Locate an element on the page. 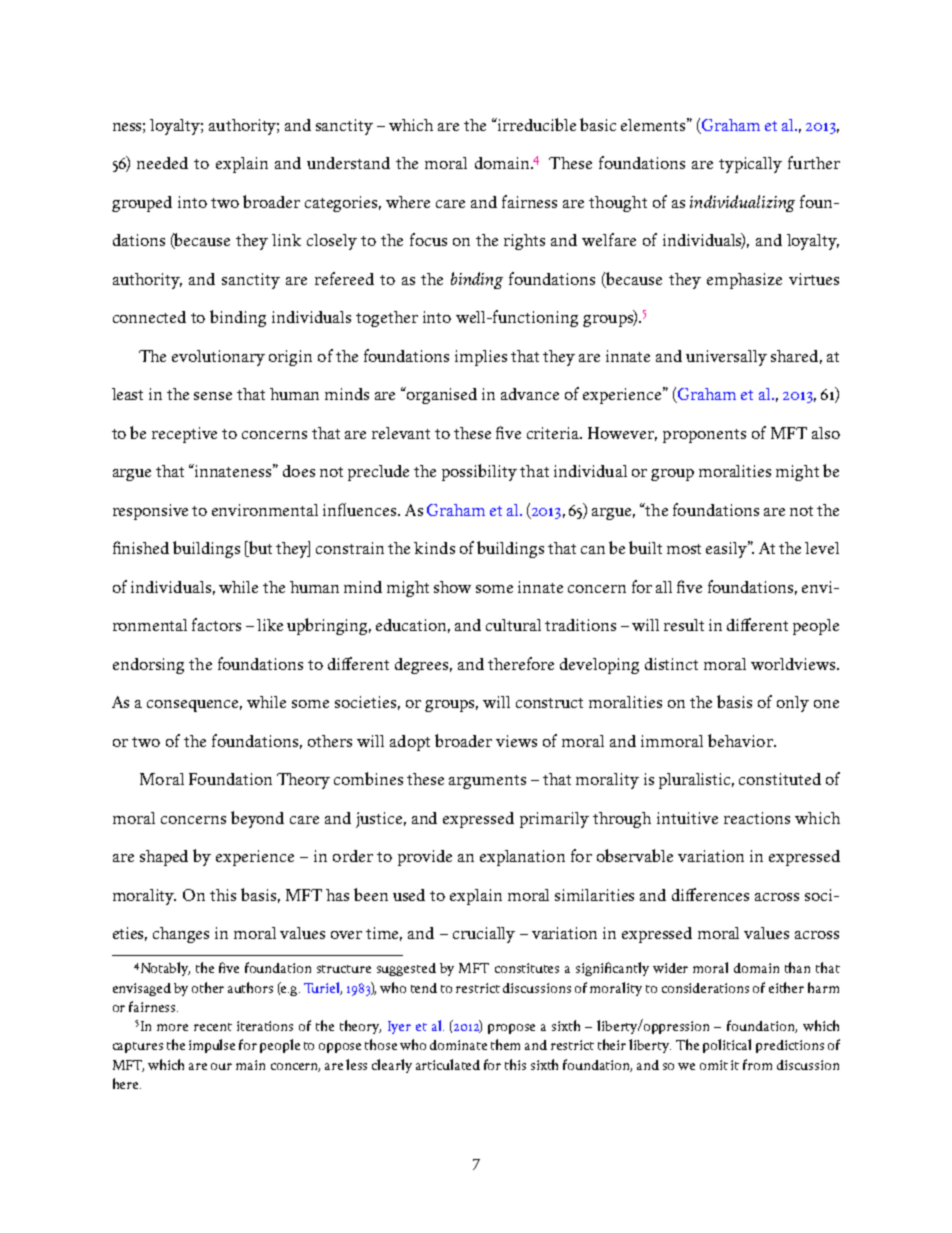 This image has height=1233, width=952. easily is located at coordinates (727, 549).
